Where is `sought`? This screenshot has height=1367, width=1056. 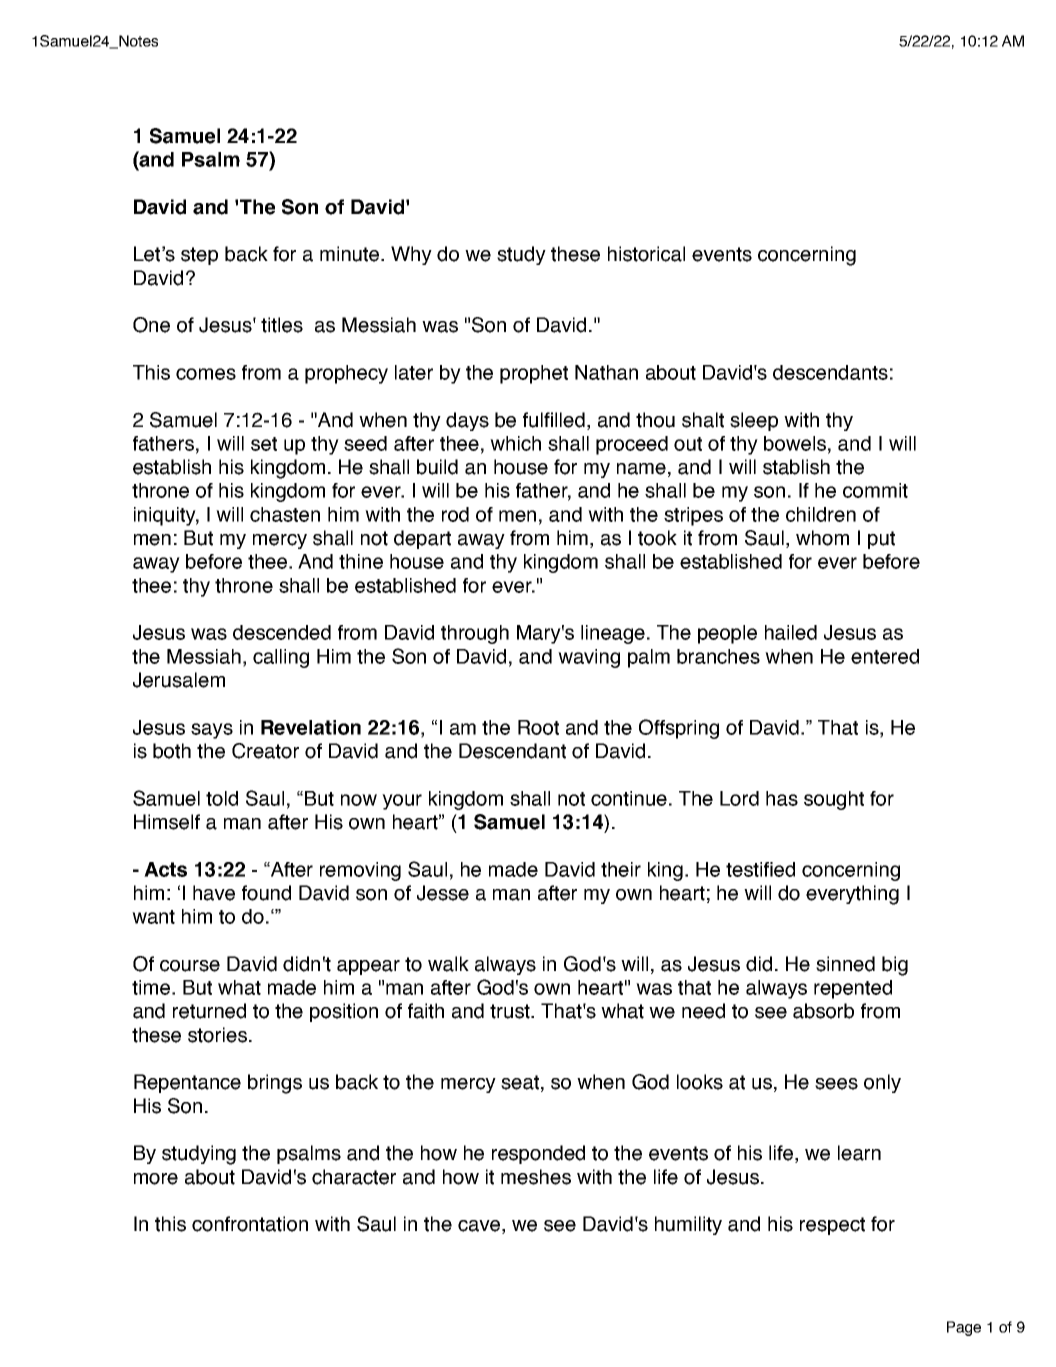 sought is located at coordinates (834, 800).
